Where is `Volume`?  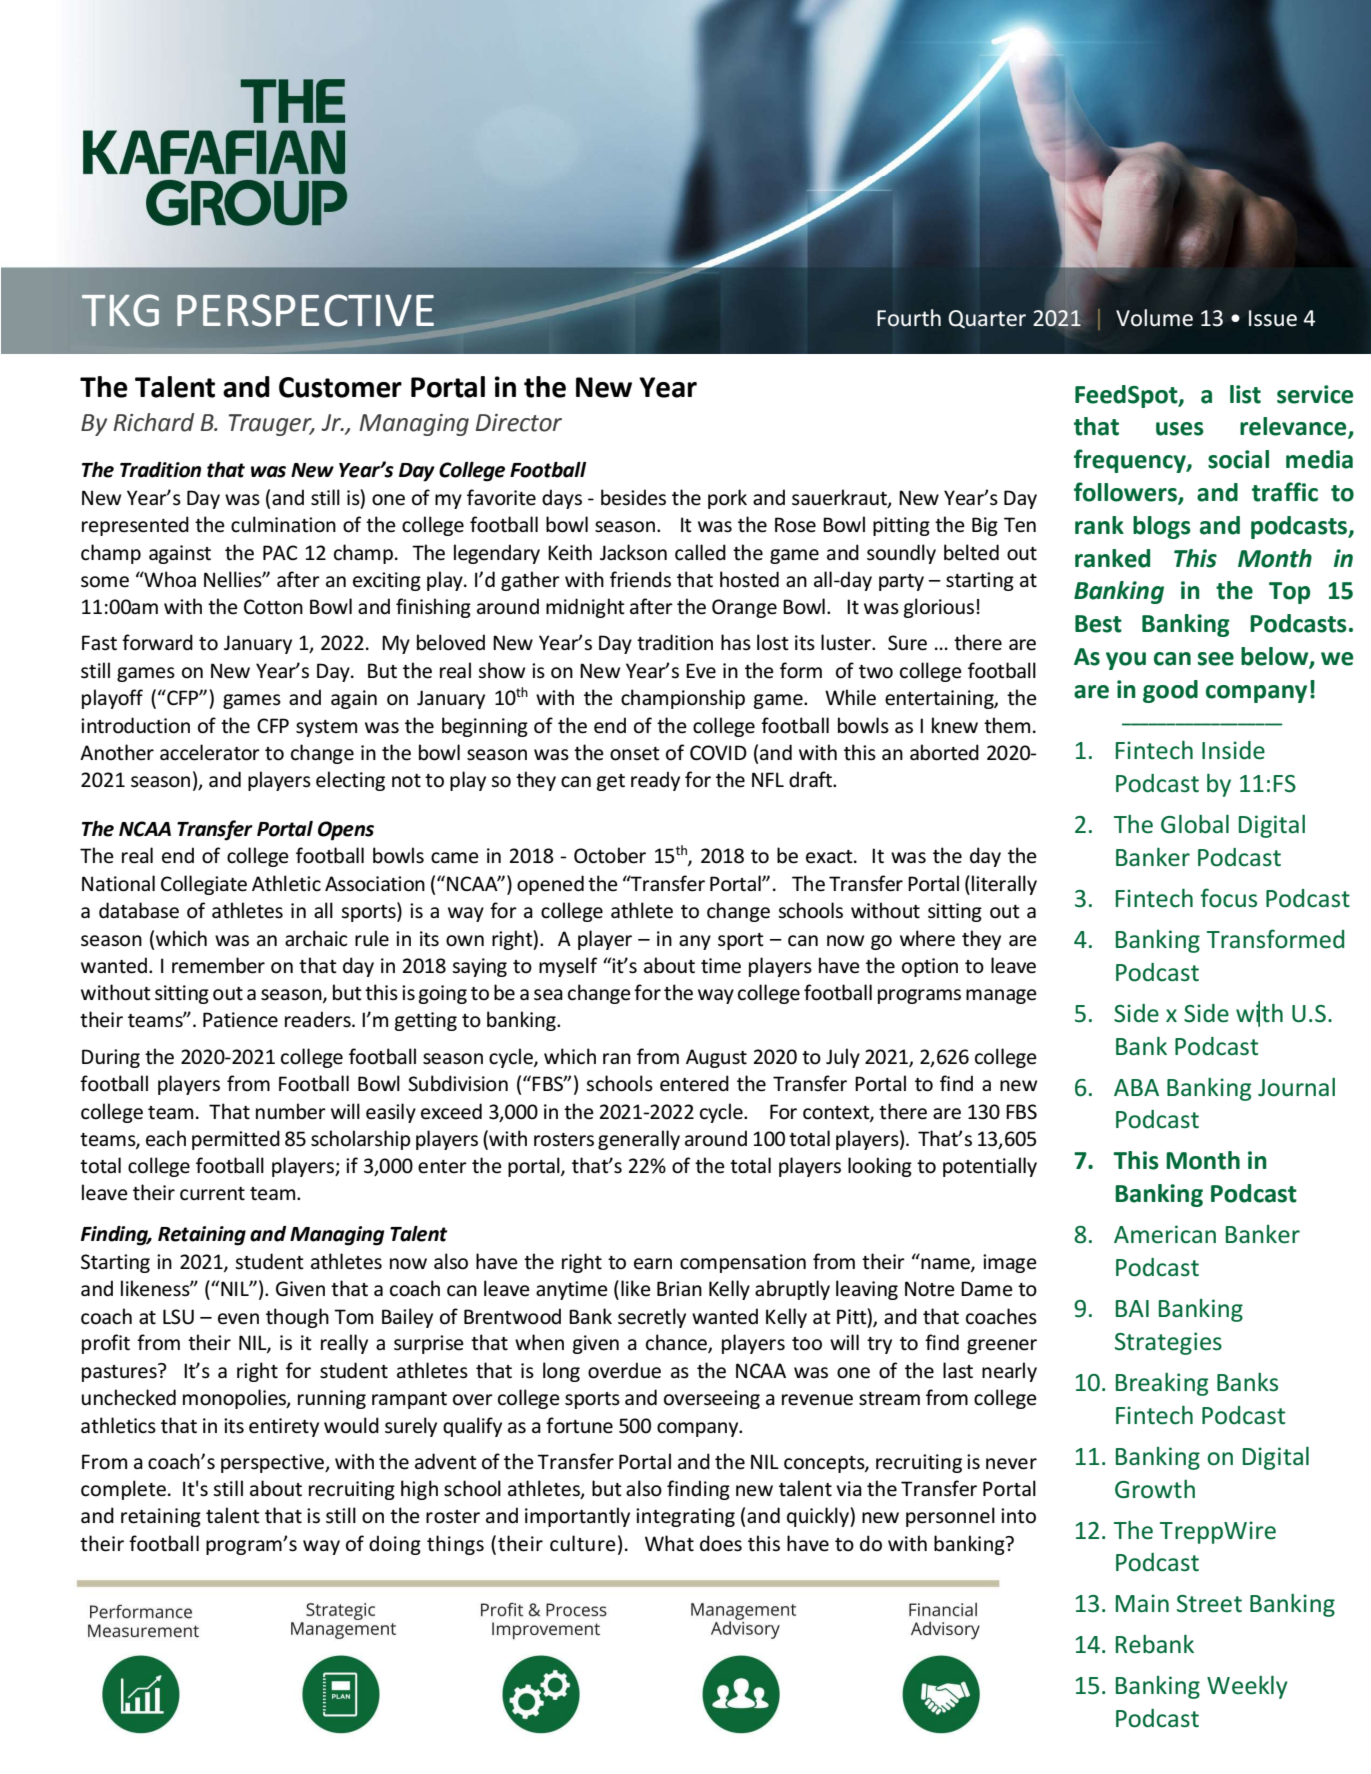 Volume is located at coordinates (1154, 318).
